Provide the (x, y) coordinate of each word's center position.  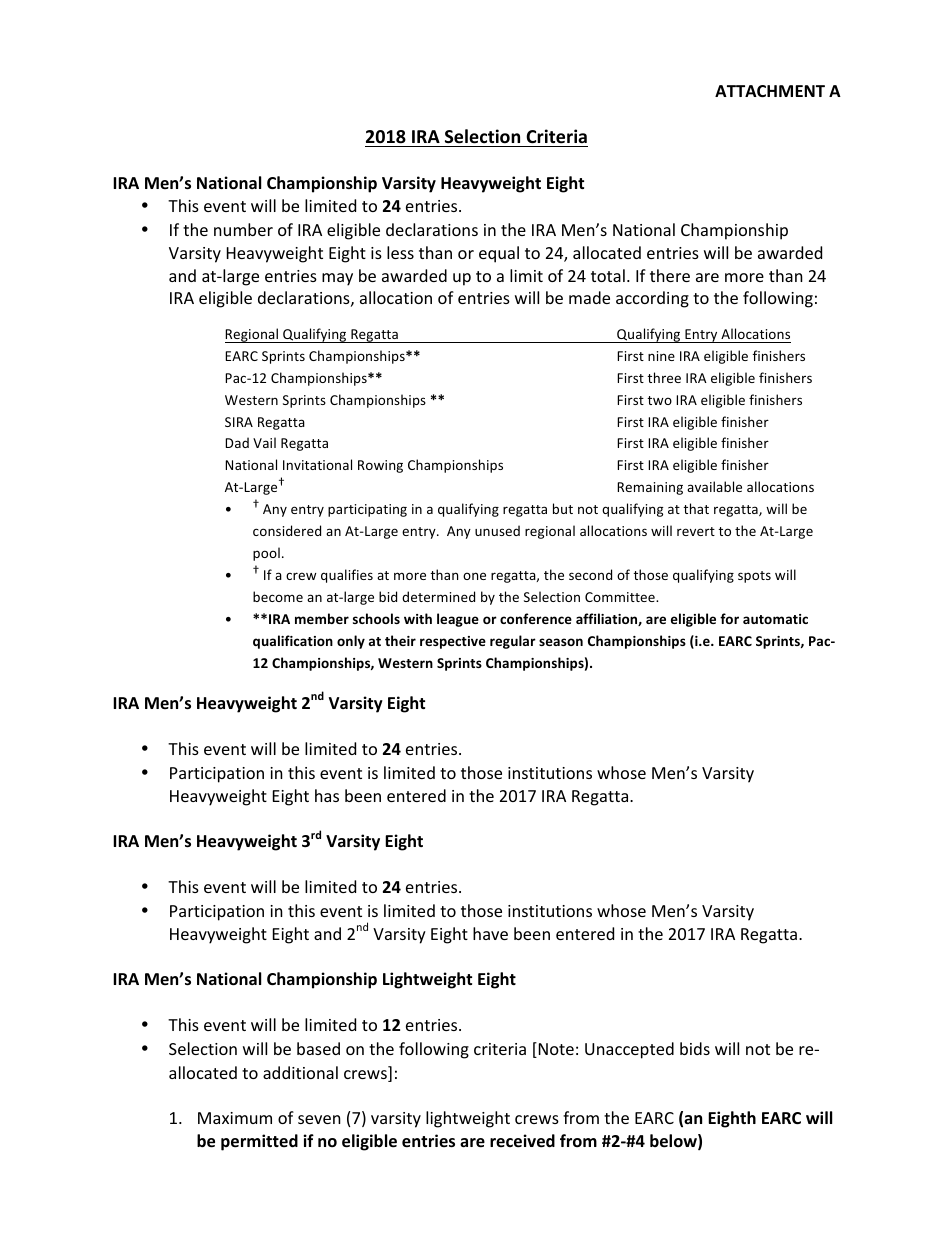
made (589, 297)
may (337, 279)
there (670, 275)
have (490, 933)
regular (513, 642)
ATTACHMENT (770, 91)
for (729, 618)
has (327, 795)
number (243, 229)
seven (319, 1119)
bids (695, 1048)
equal (499, 254)
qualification (293, 642)
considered (287, 530)
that (696, 508)
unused (497, 530)
